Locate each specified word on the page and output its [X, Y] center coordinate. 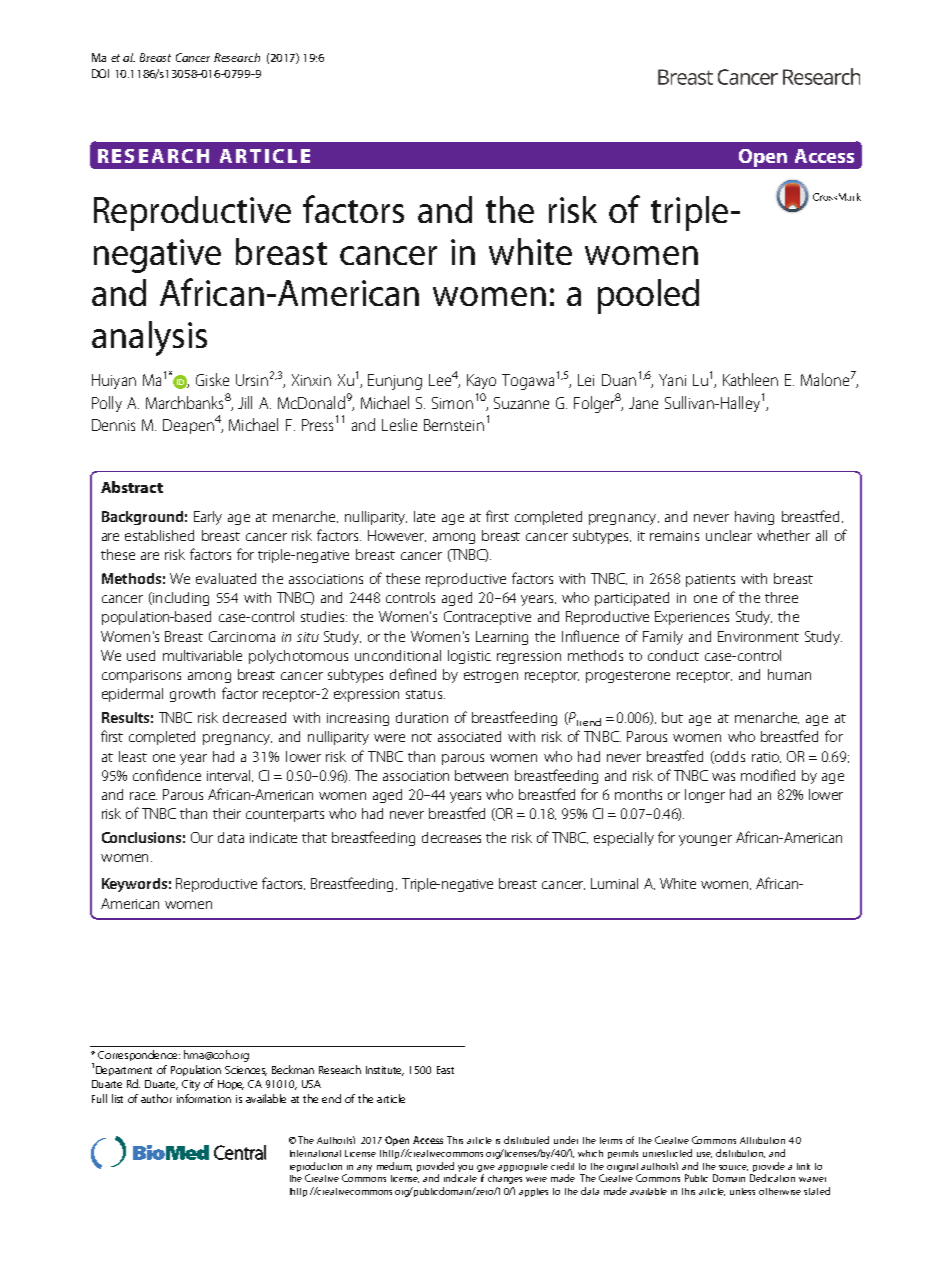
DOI [100, 73]
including [180, 599]
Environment [758, 636]
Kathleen [750, 379]
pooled [648, 296]
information [204, 1098]
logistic [469, 657]
